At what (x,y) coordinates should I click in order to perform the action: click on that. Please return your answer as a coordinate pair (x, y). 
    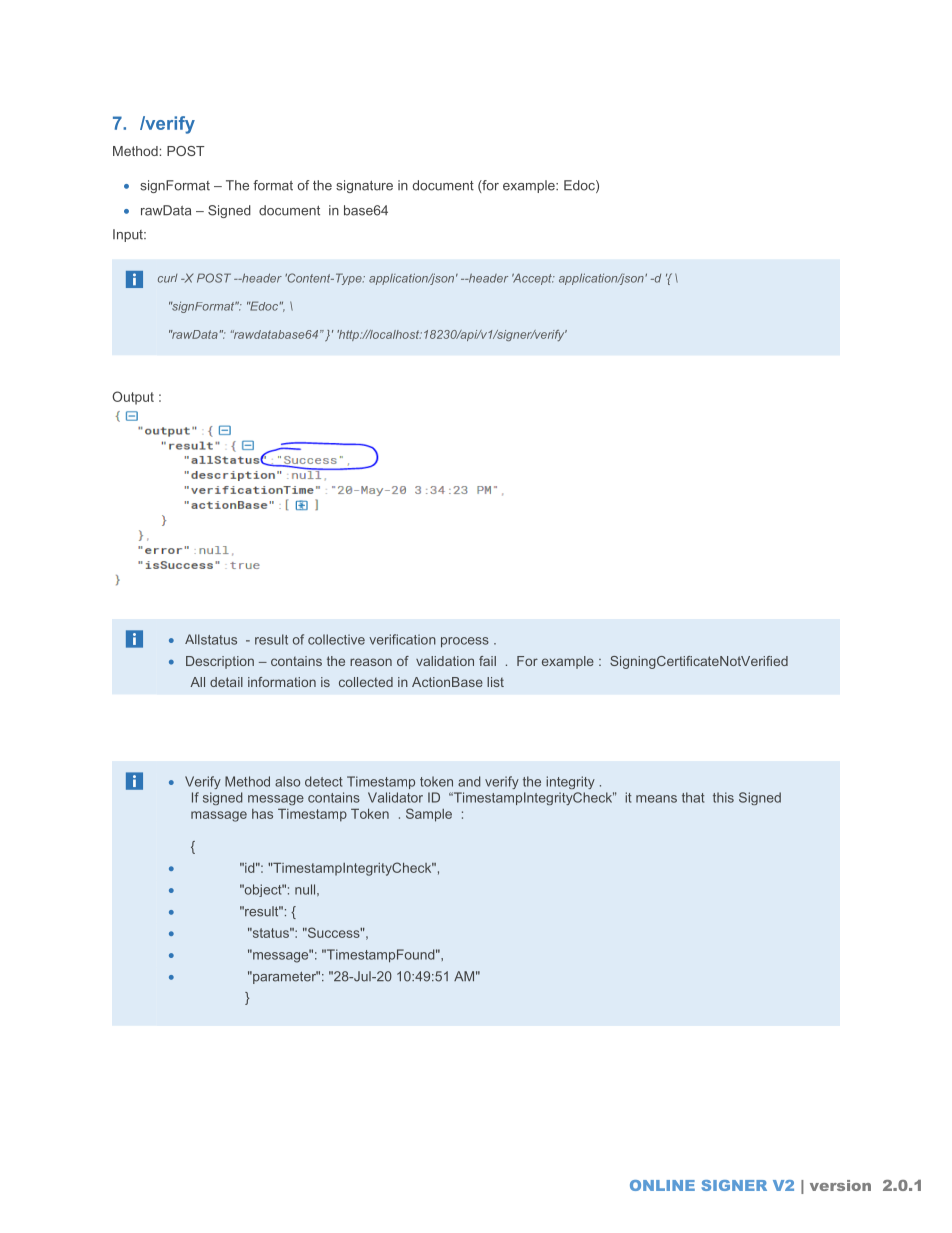
    Looking at the image, I should click on (693, 797).
